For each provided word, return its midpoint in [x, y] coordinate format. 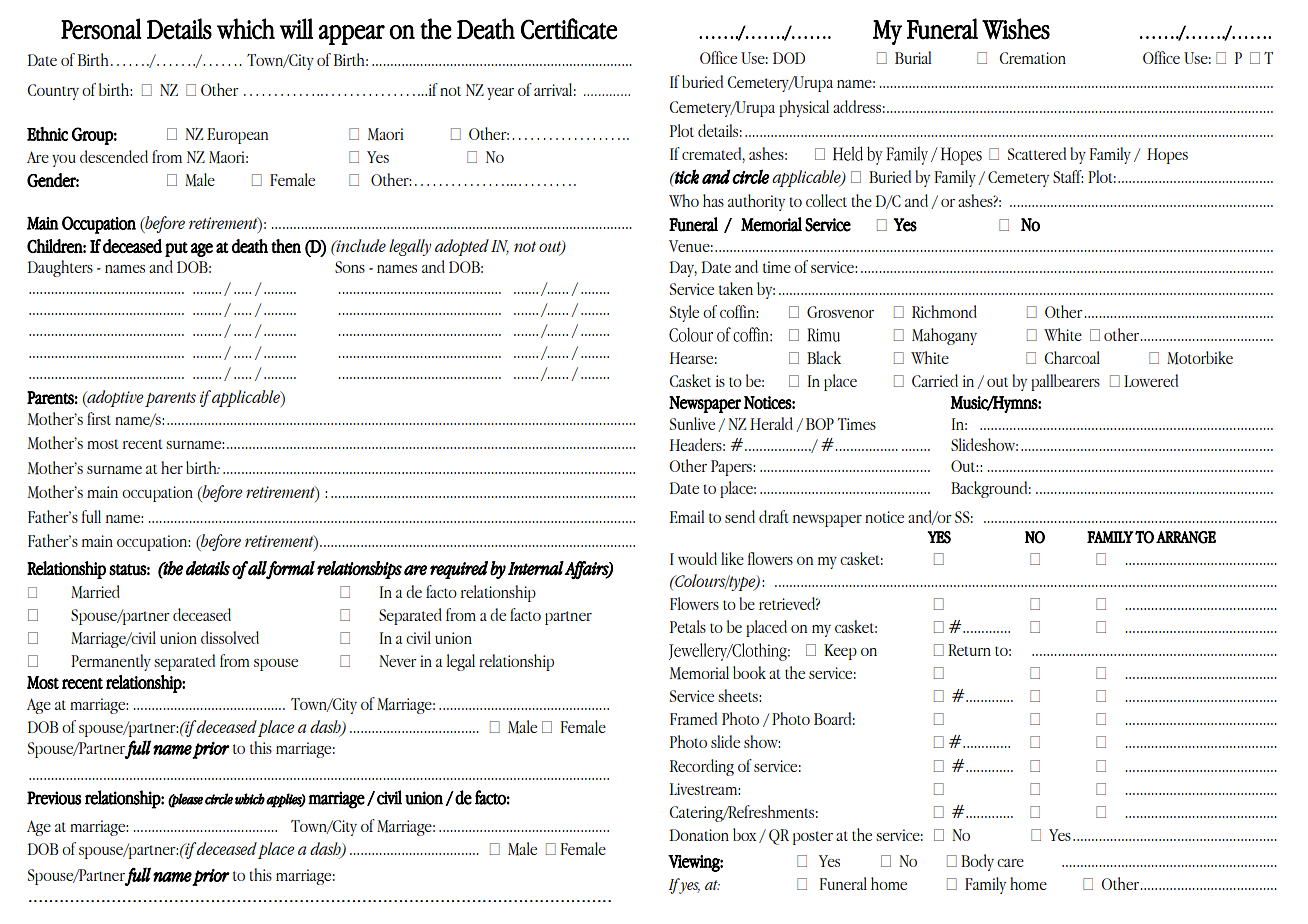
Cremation [1033, 58]
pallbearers [1065, 382]
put [176, 249]
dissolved [230, 637]
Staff [1068, 176]
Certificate [569, 29]
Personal [101, 29]
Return [969, 650]
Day [683, 269]
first [99, 418]
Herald [771, 423]
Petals [688, 626]
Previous [54, 798]
